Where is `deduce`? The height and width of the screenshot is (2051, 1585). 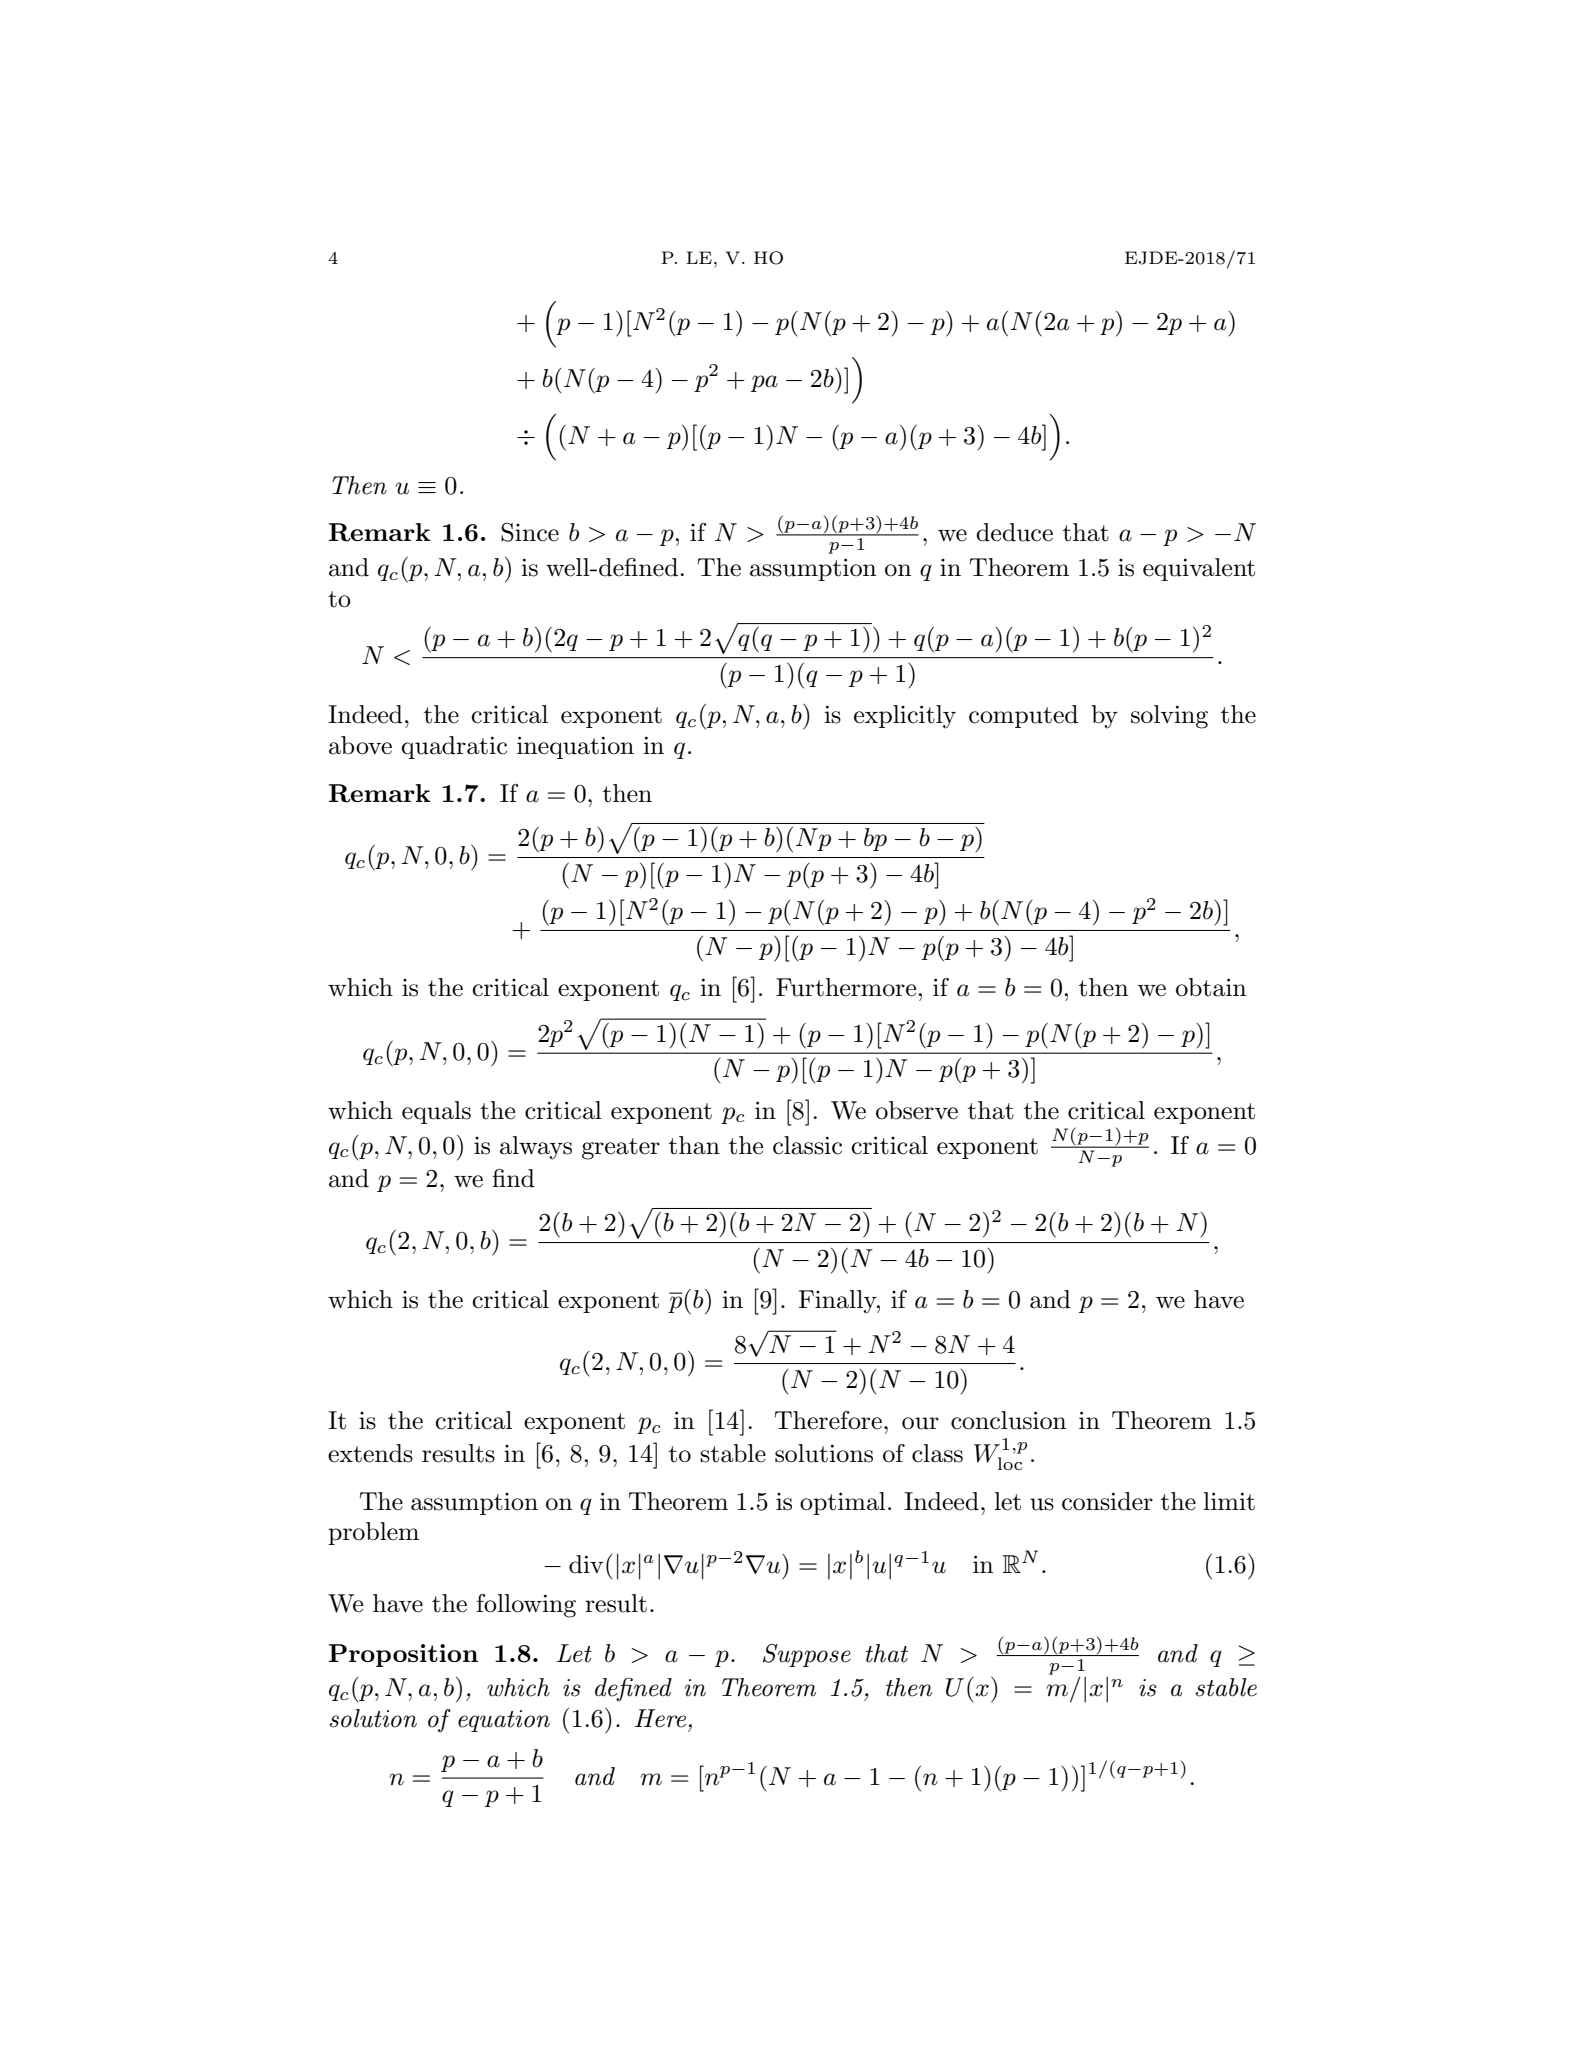 deduce is located at coordinates (1014, 532).
